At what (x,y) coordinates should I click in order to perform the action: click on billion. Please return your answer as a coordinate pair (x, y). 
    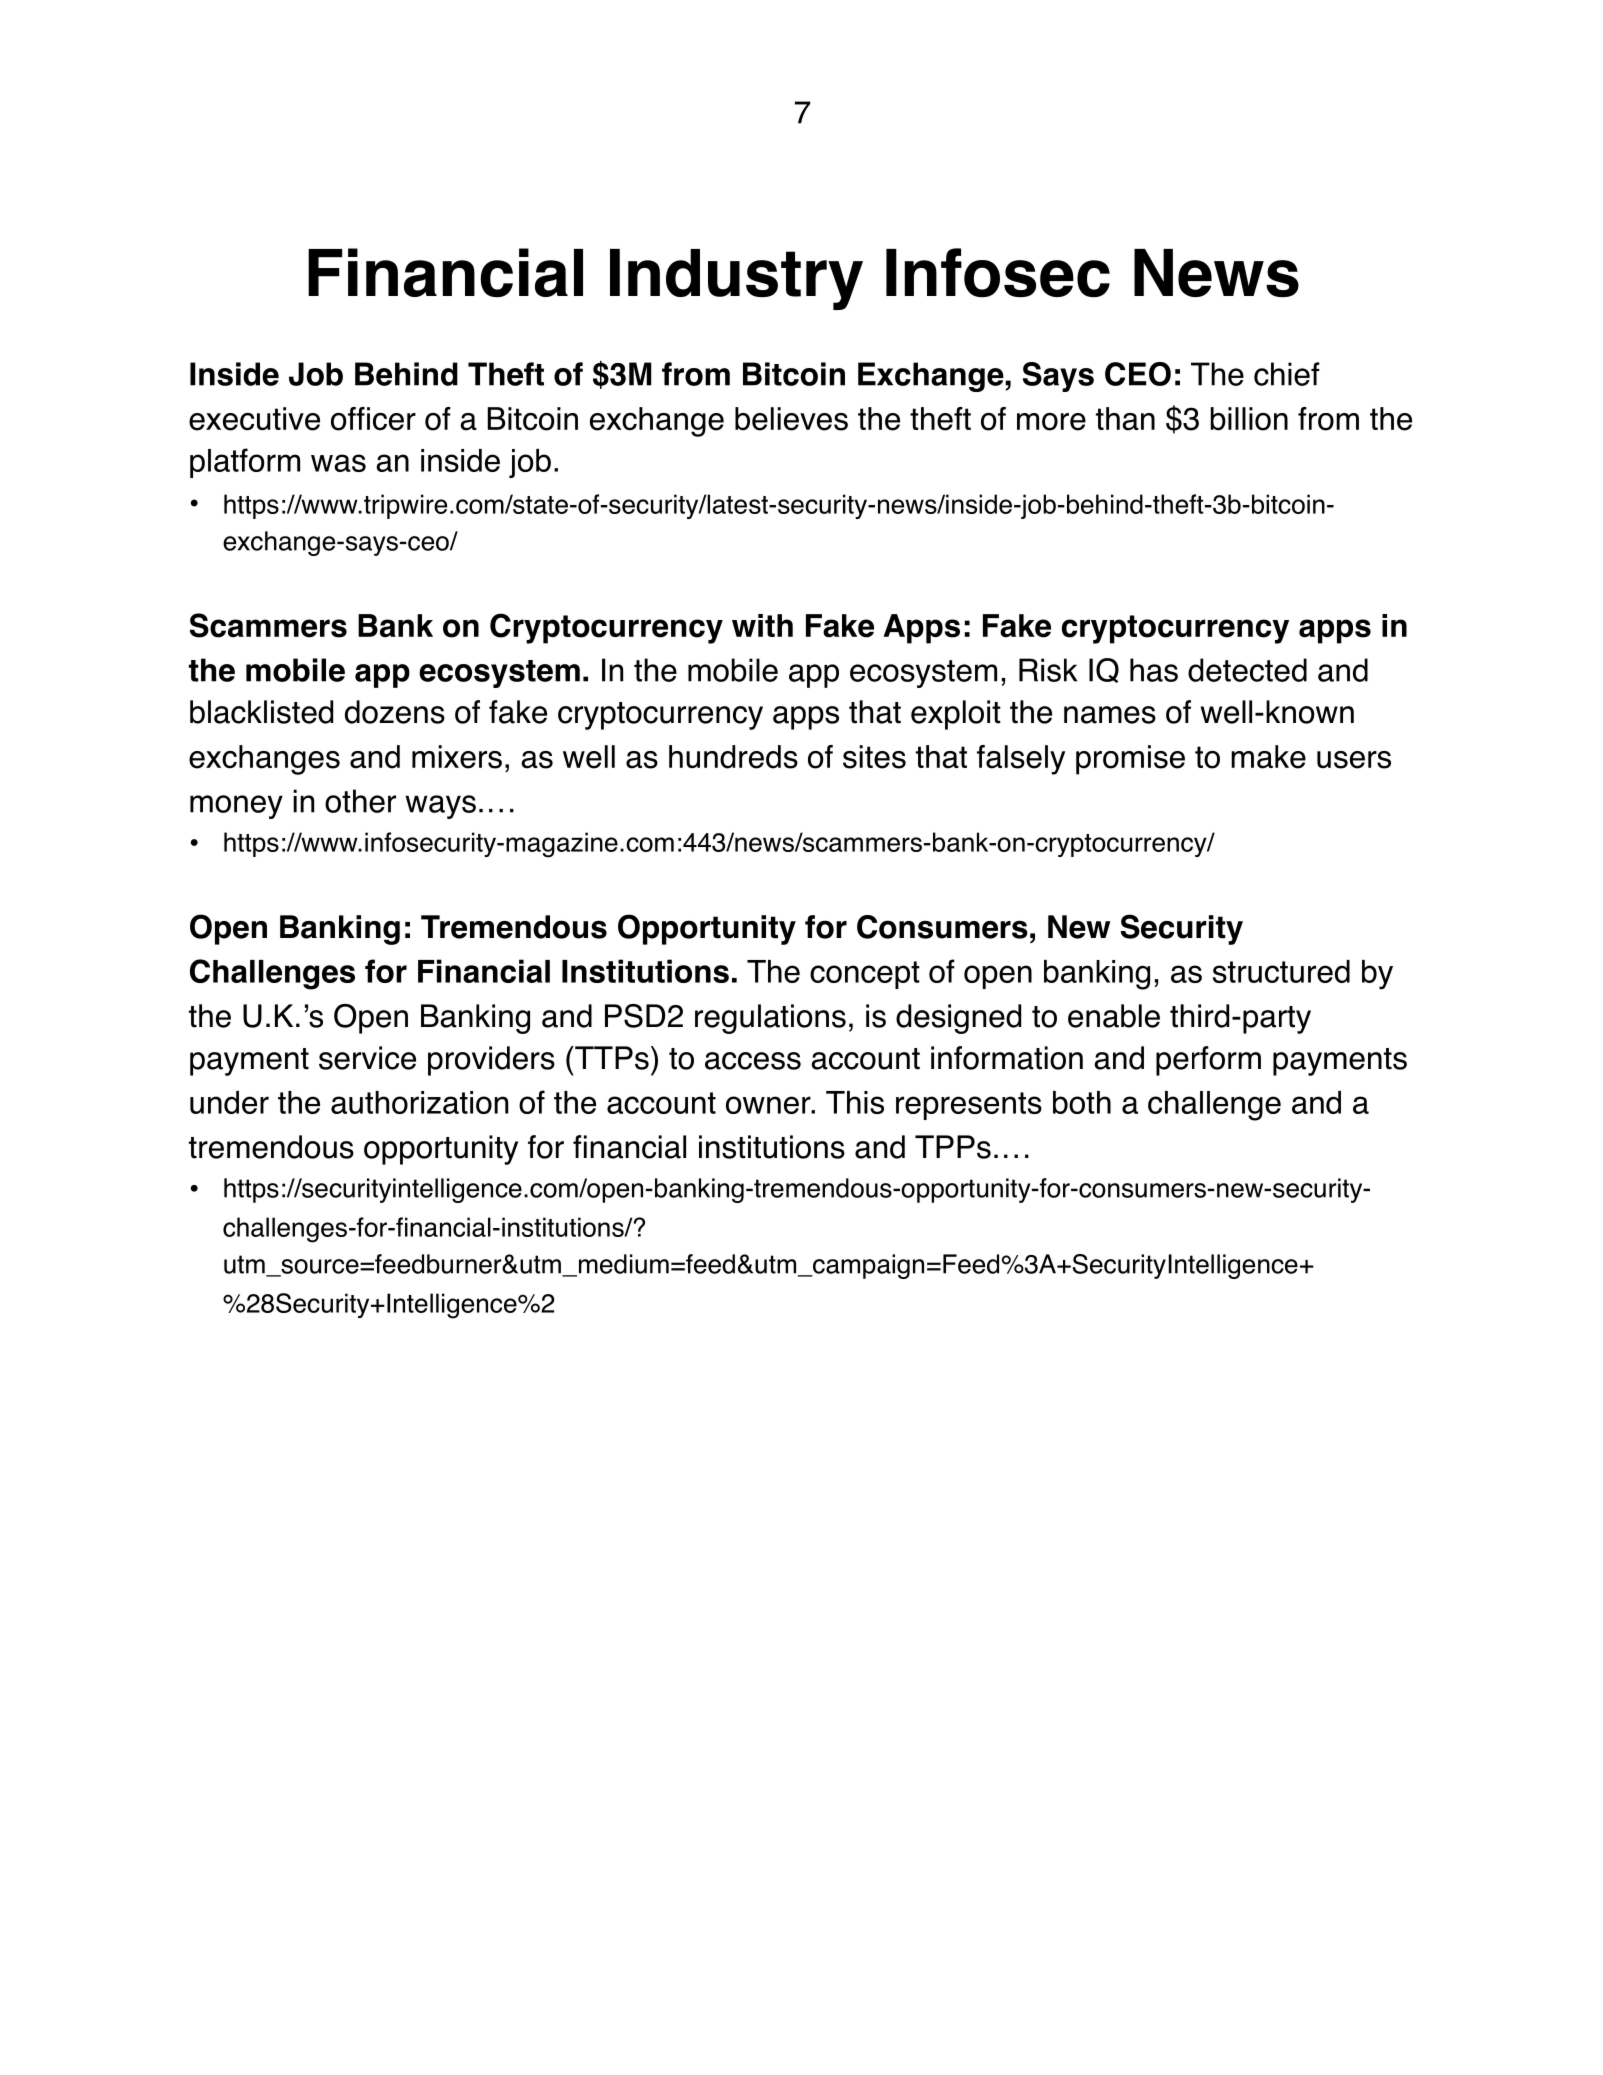
    Looking at the image, I should click on (1249, 419).
